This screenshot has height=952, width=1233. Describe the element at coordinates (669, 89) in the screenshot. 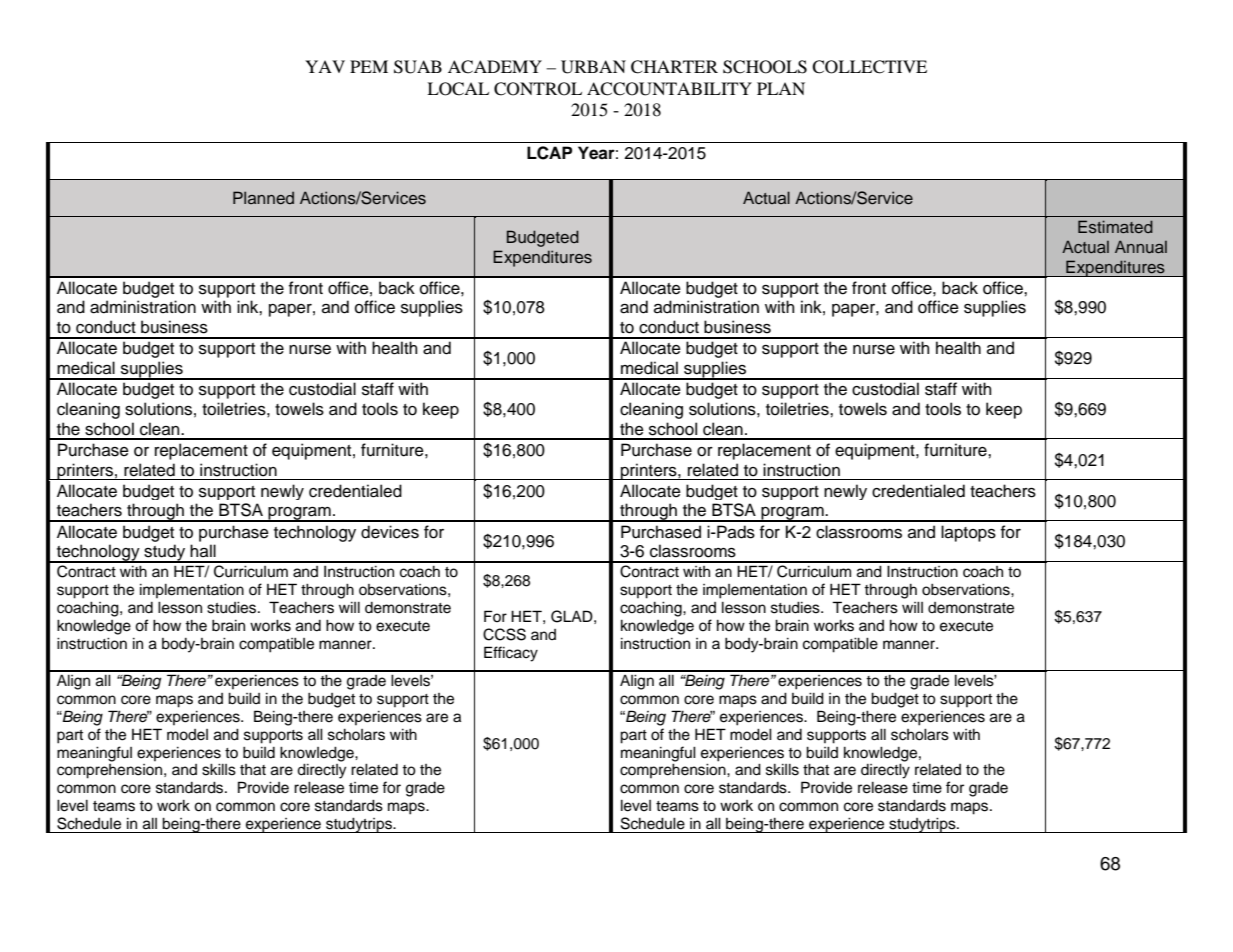

I see `ACCOUNTABILITY` at that location.
